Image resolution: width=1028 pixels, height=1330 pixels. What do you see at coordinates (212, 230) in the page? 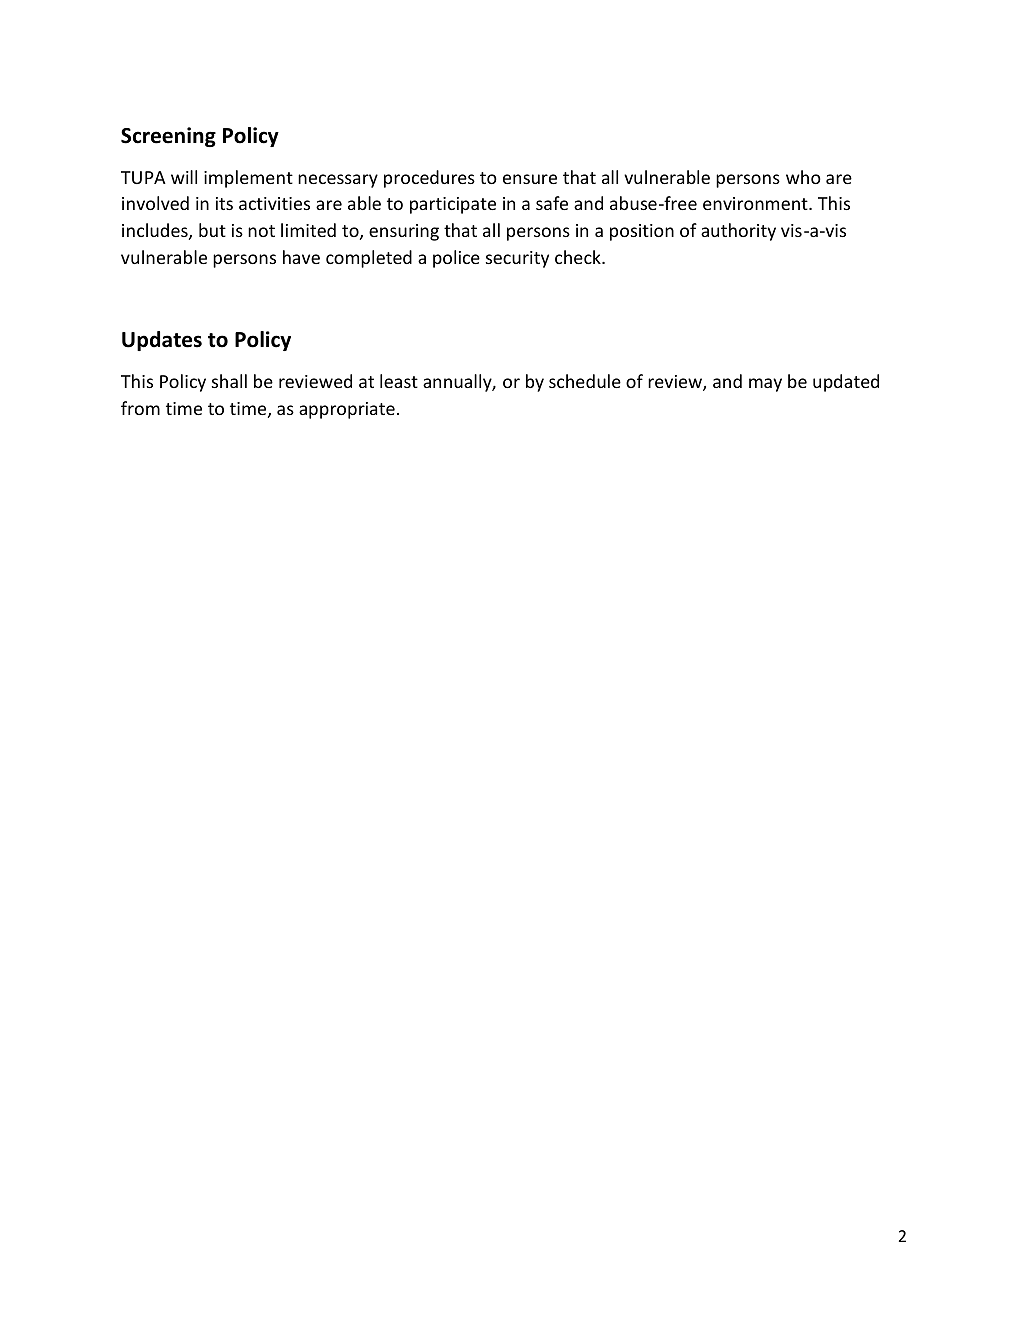
I see `but` at bounding box center [212, 230].
